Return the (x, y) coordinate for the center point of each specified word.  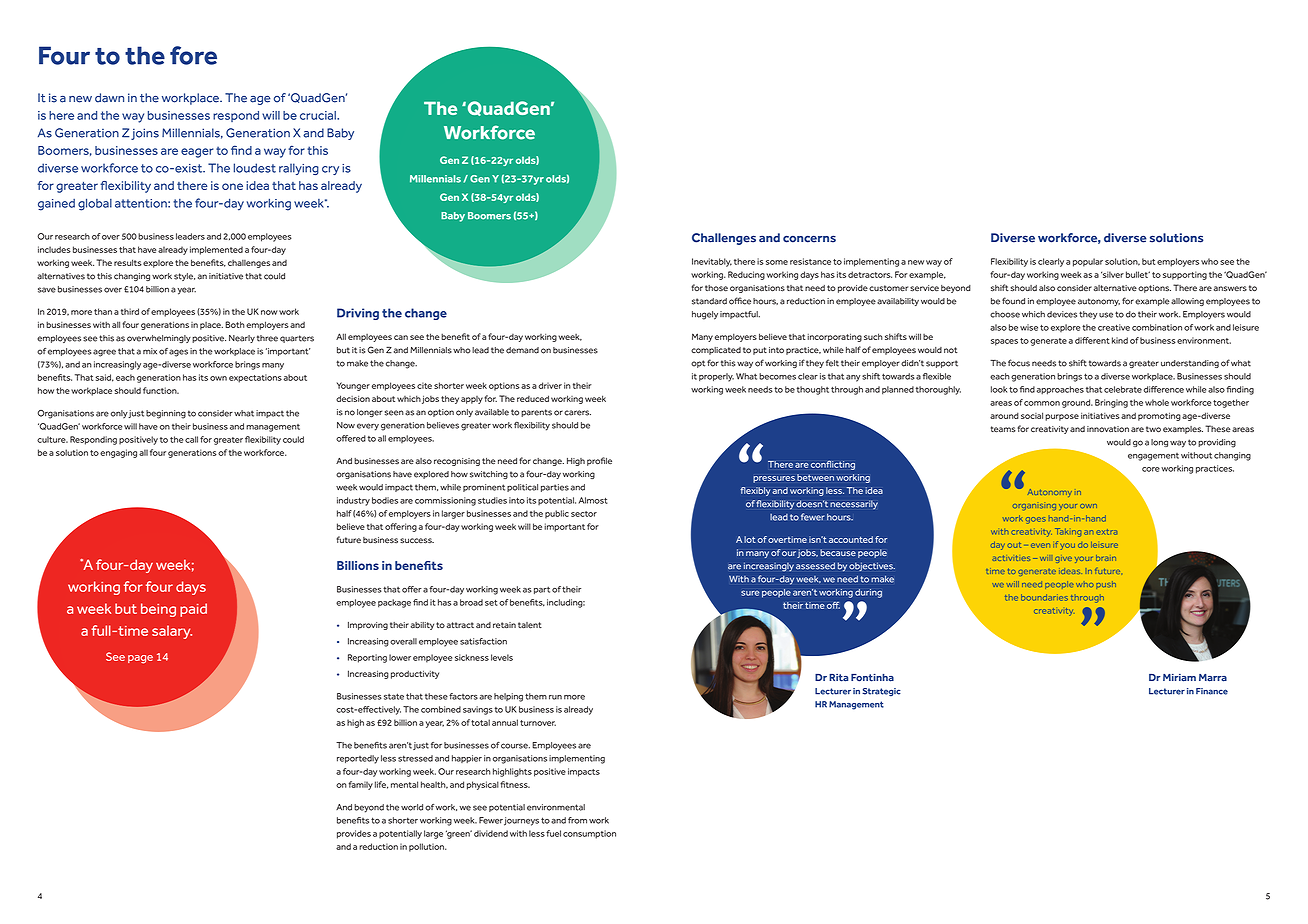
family (361, 785)
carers (577, 413)
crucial (319, 115)
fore (193, 55)
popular (1088, 262)
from (577, 820)
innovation (1108, 429)
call (191, 439)
